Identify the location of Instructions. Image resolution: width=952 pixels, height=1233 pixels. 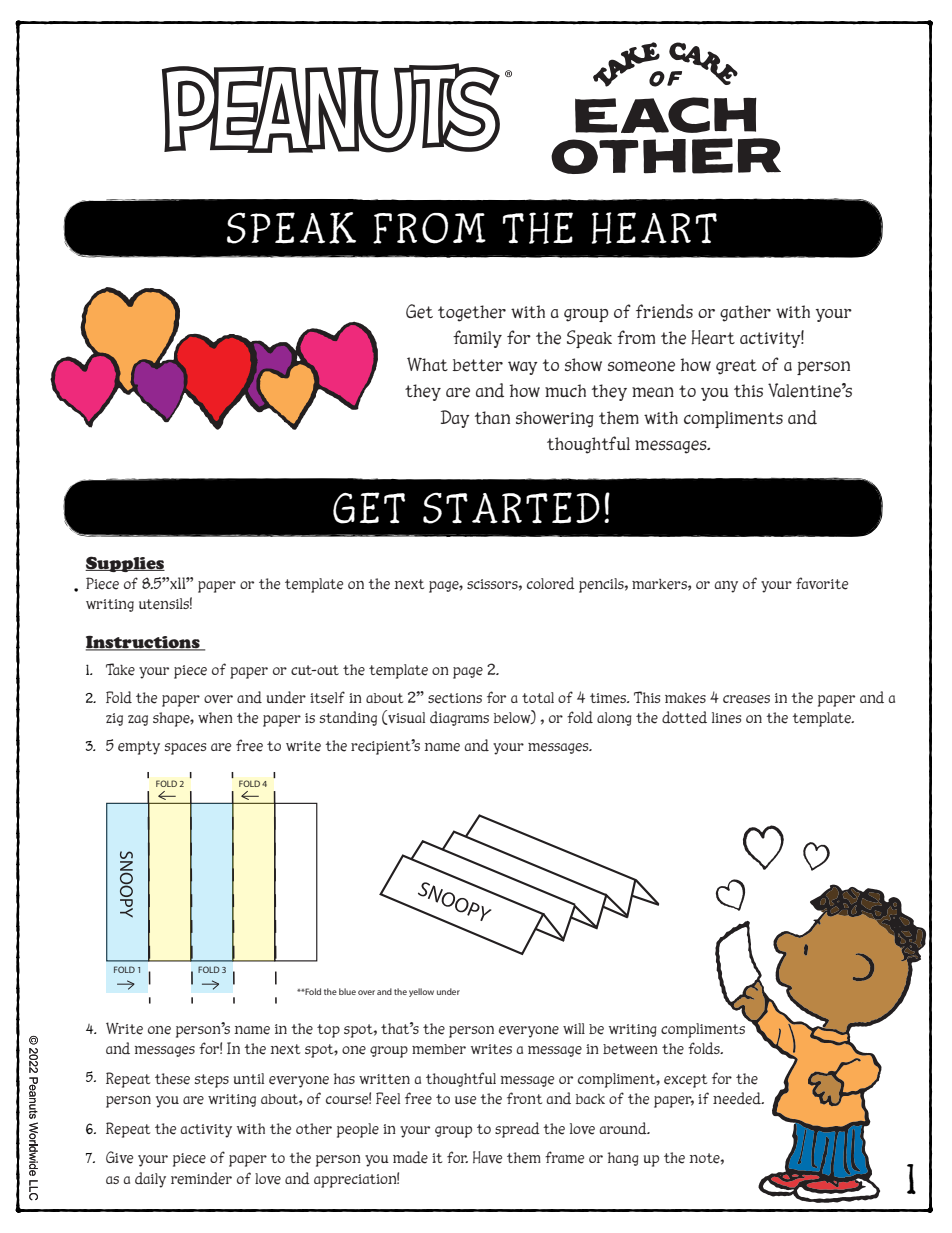
(144, 643).
